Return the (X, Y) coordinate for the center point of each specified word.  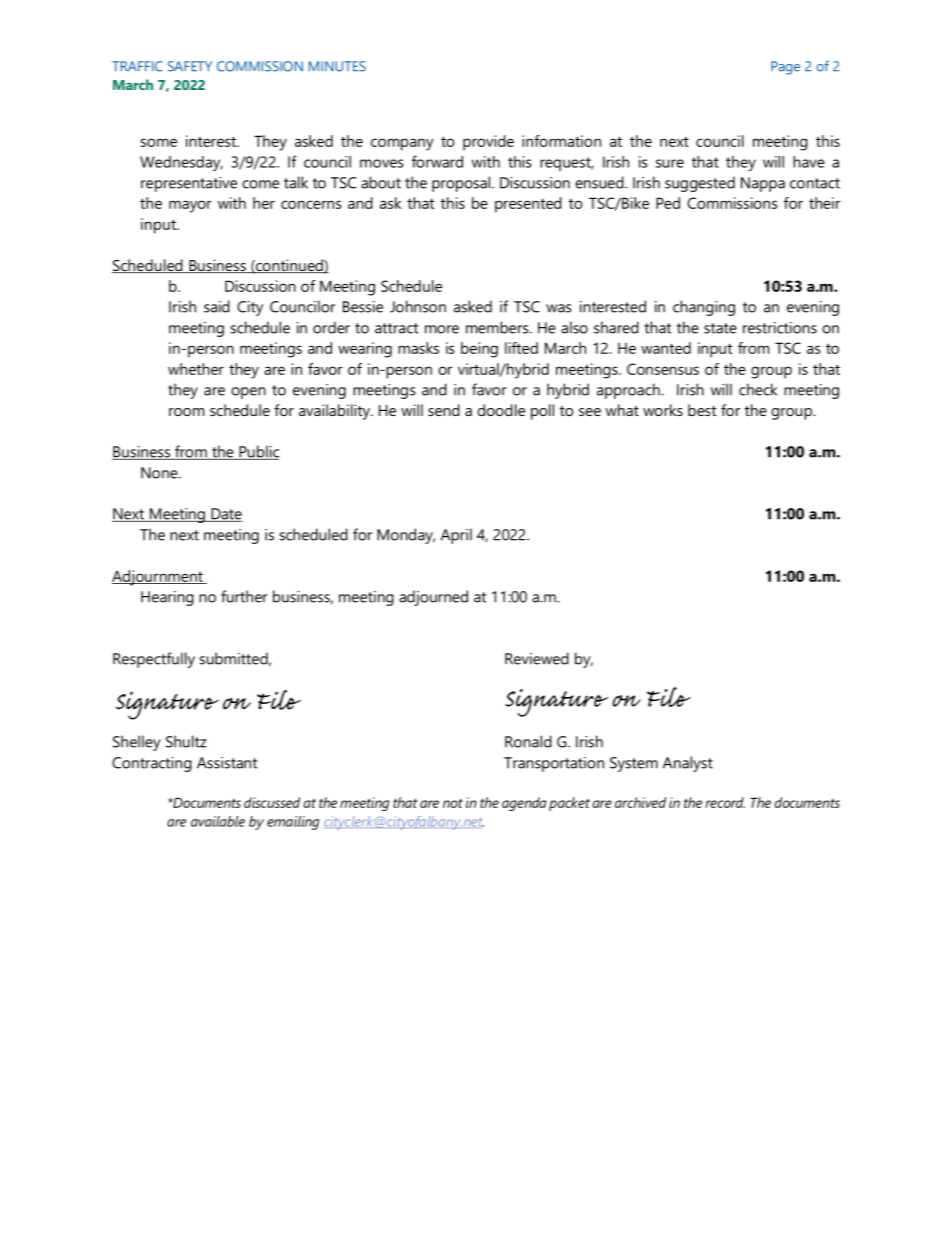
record (725, 802)
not (453, 803)
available (218, 821)
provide (488, 143)
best (702, 410)
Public (258, 452)
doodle (501, 410)
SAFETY (190, 66)
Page (785, 68)
